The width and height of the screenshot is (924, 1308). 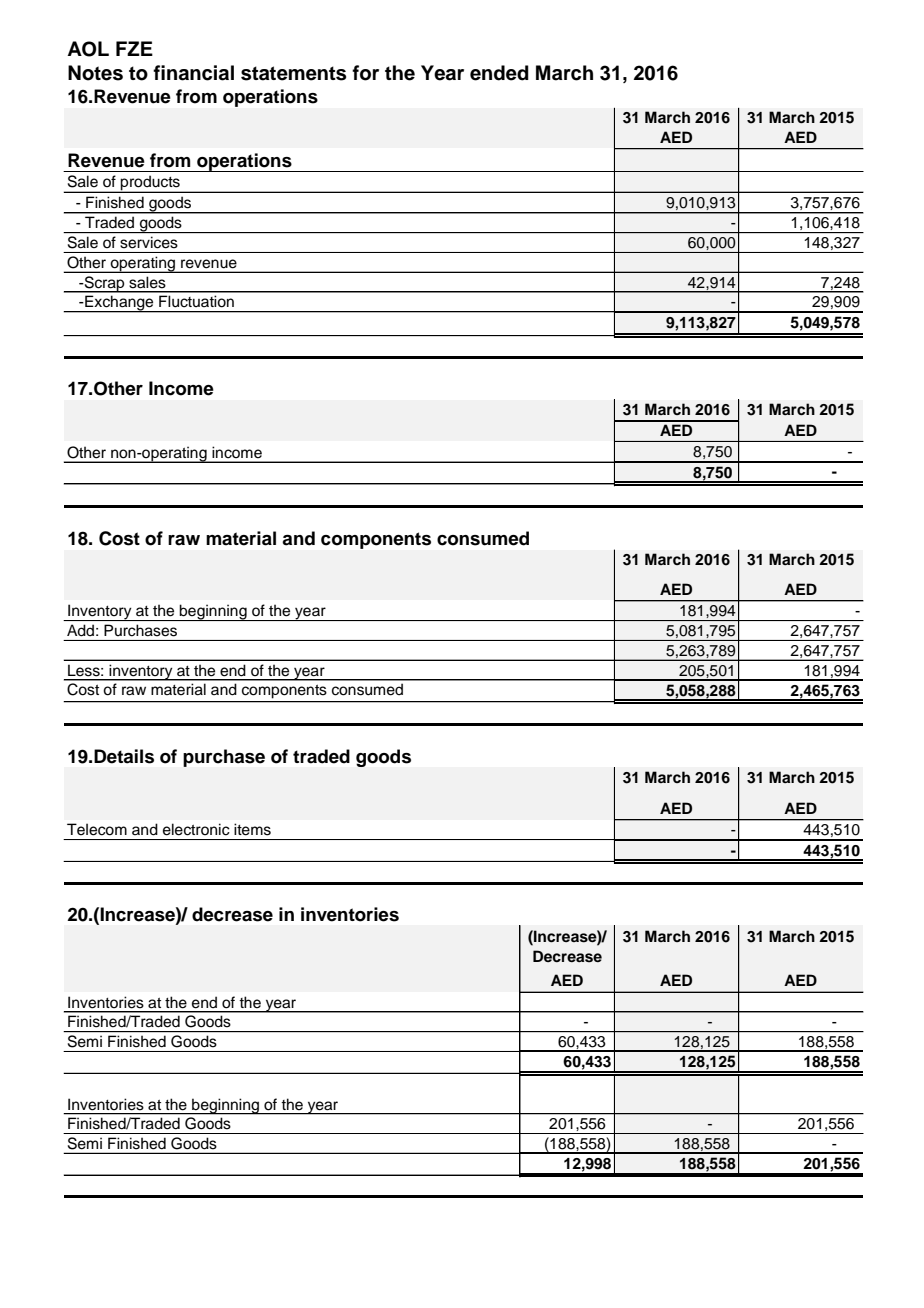 What do you see at coordinates (365, 73) in the screenshot?
I see `for` at bounding box center [365, 73].
